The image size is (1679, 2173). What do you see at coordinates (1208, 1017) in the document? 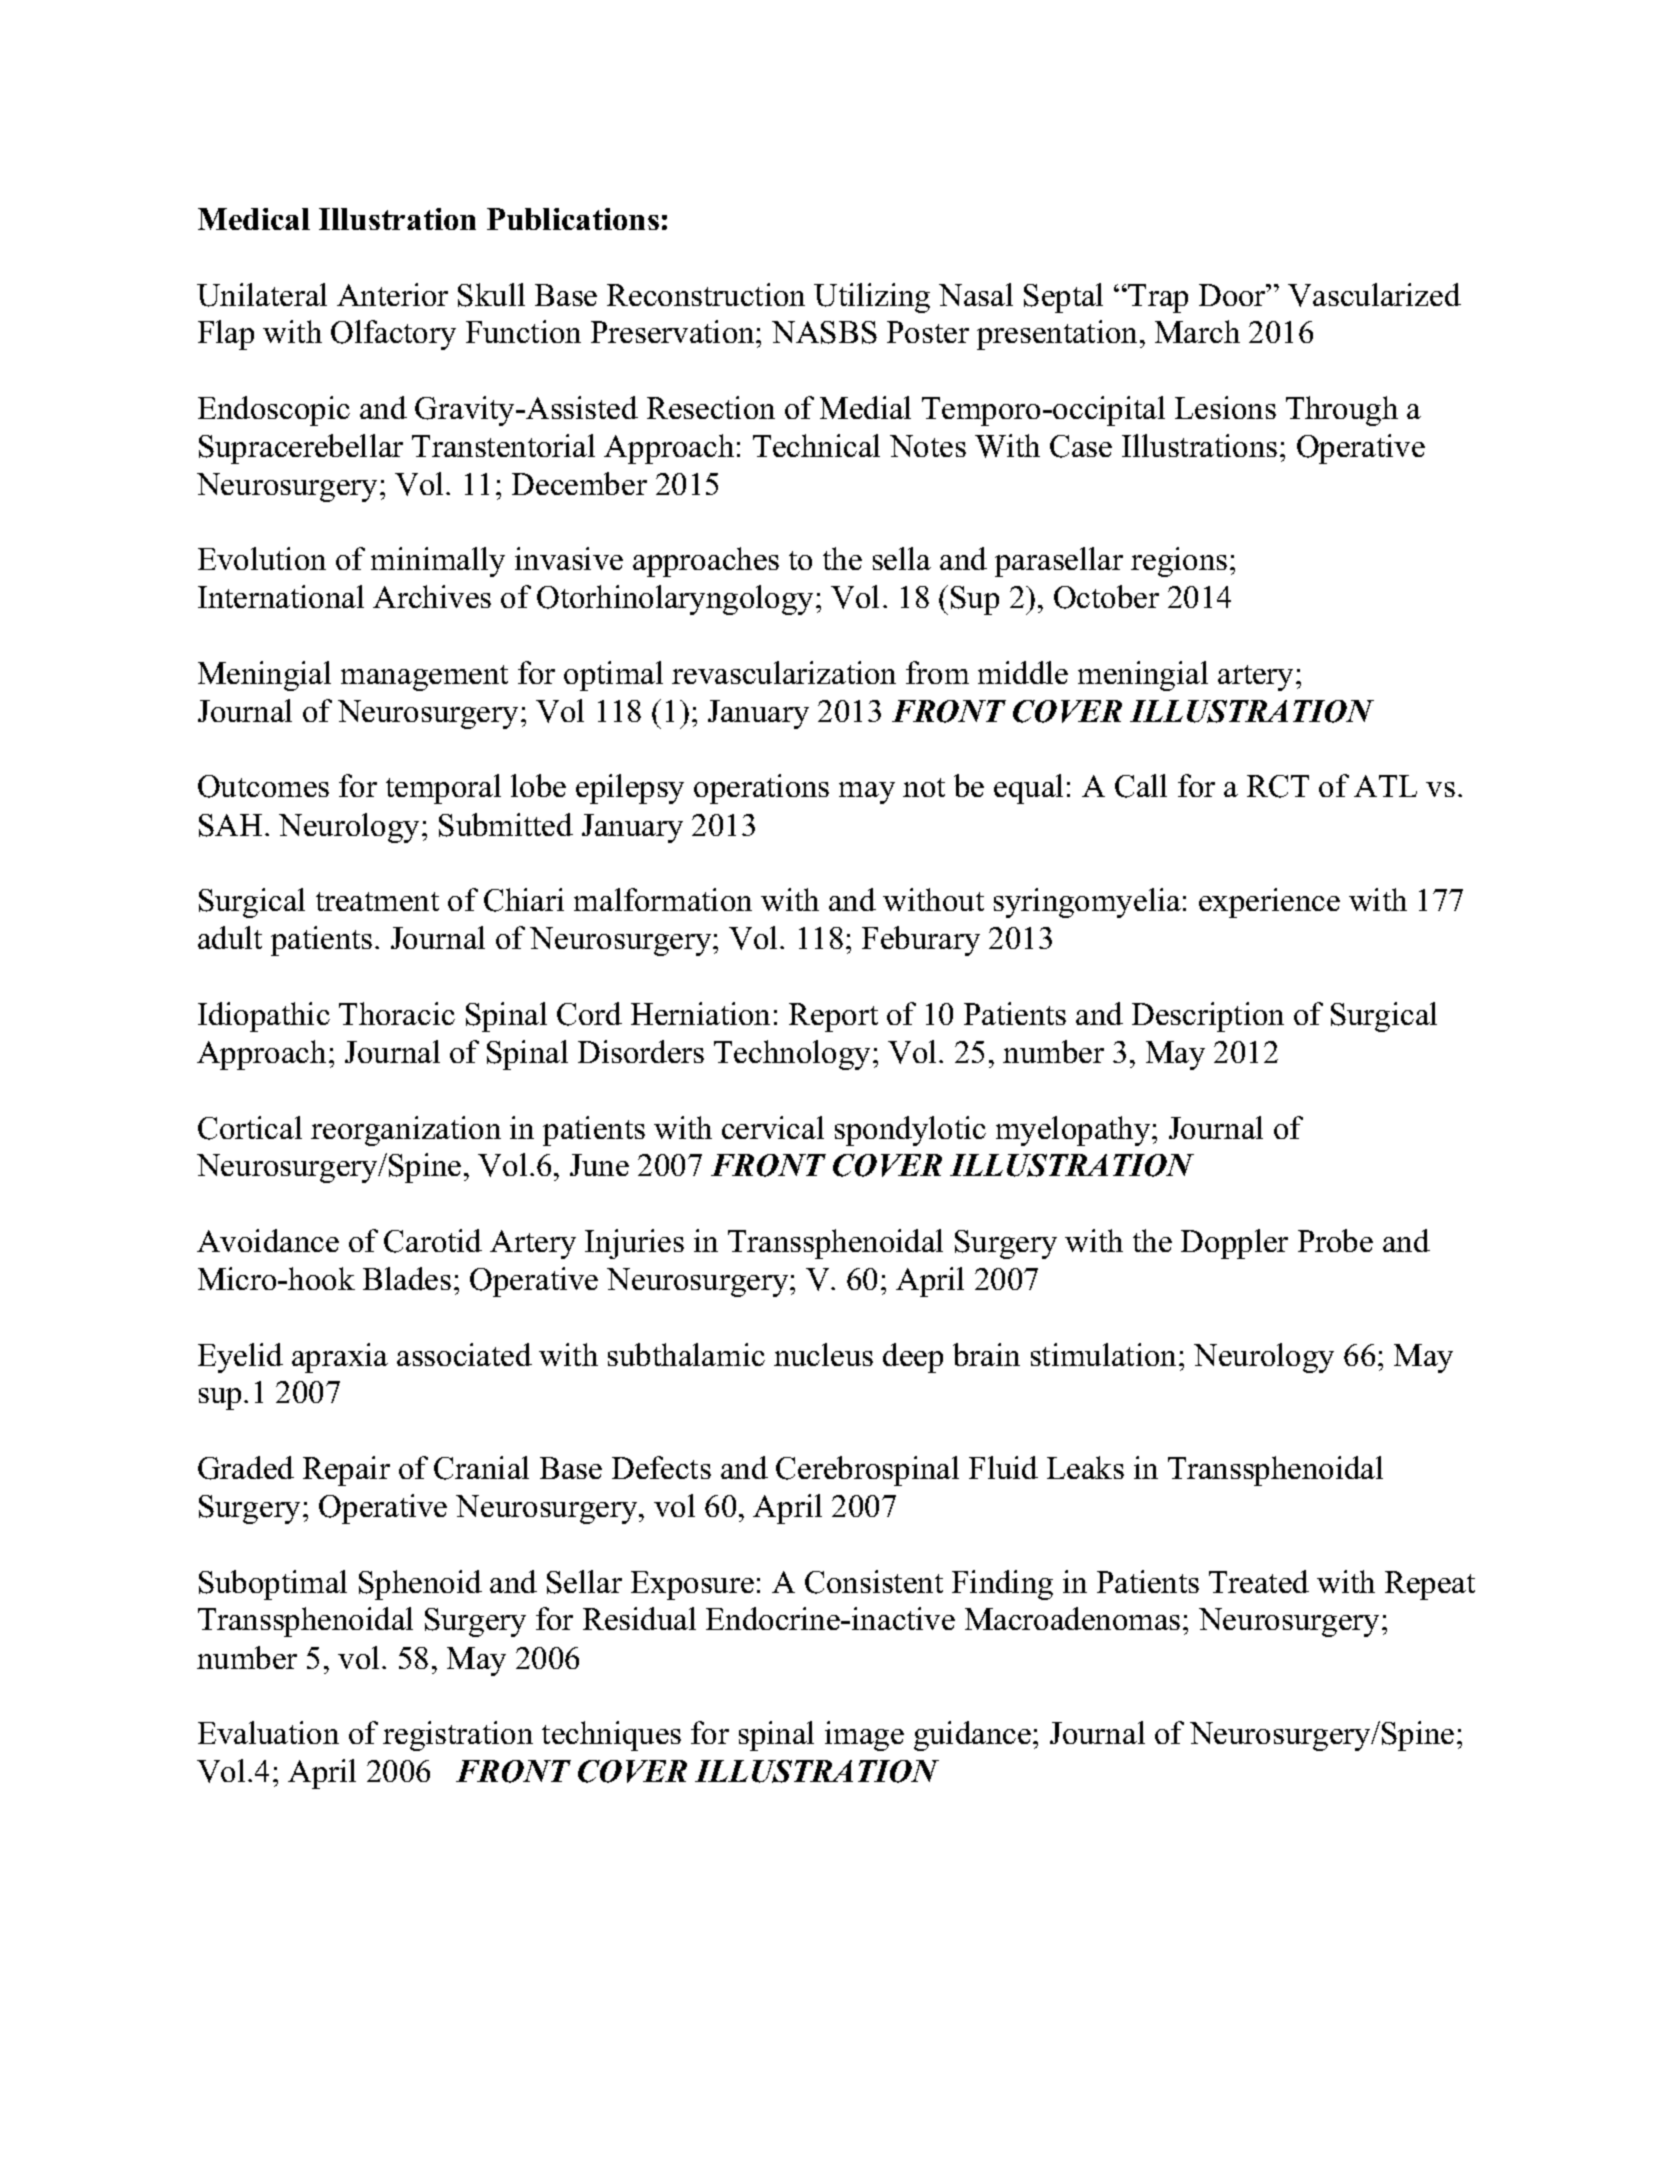
I see `Description` at bounding box center [1208, 1017].
